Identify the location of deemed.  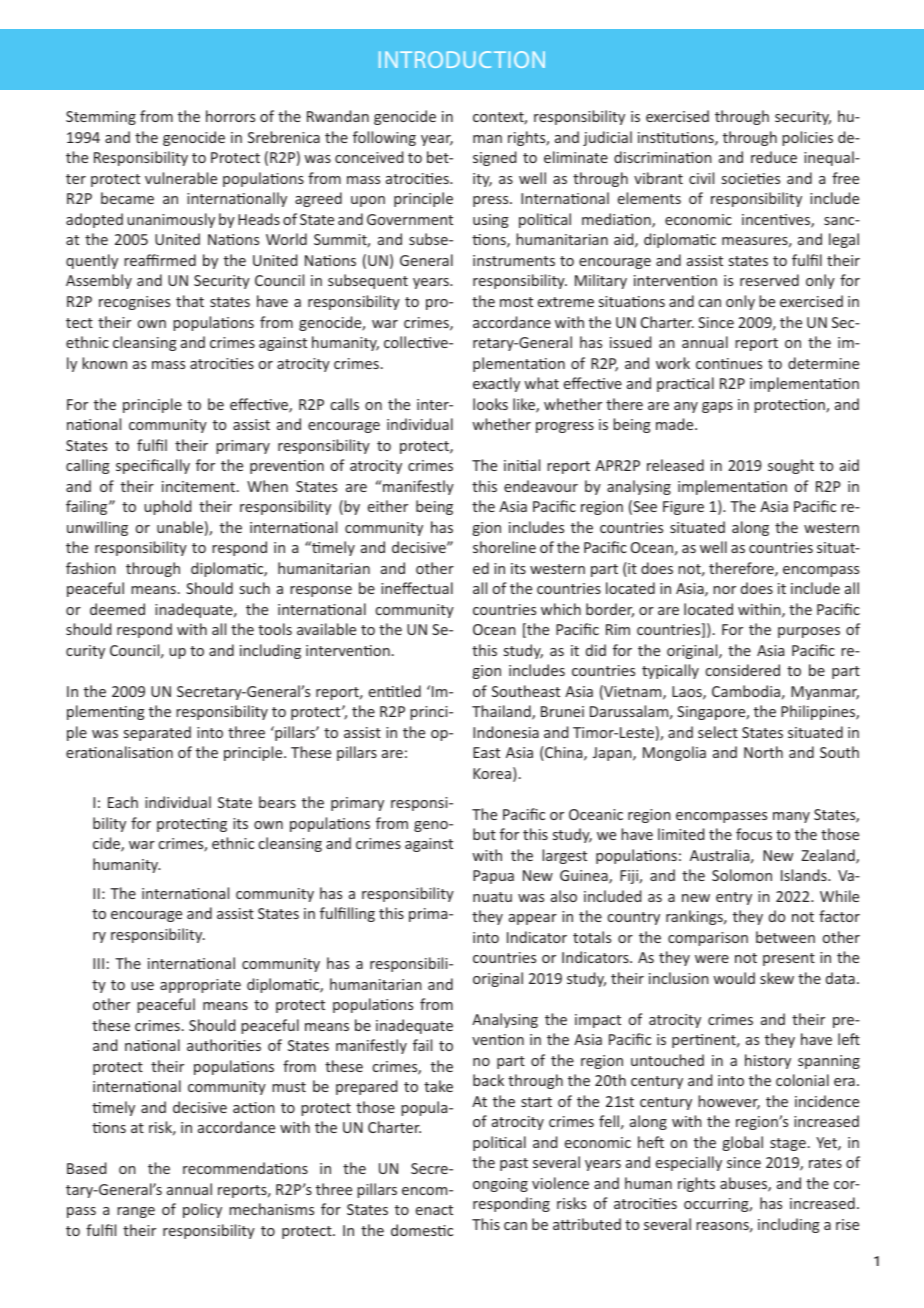
(117, 609).
